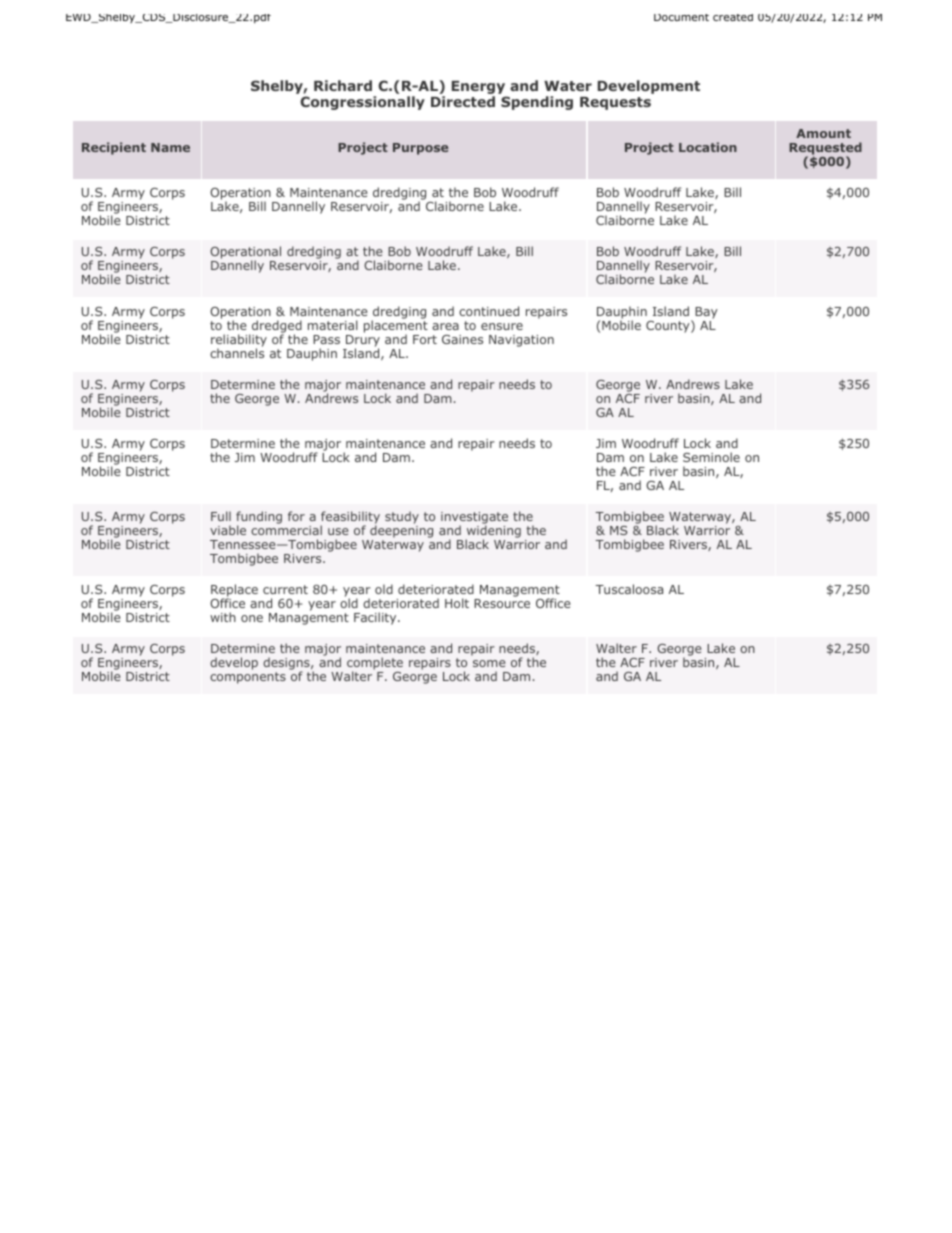  I want to click on investigate, so click(474, 519).
